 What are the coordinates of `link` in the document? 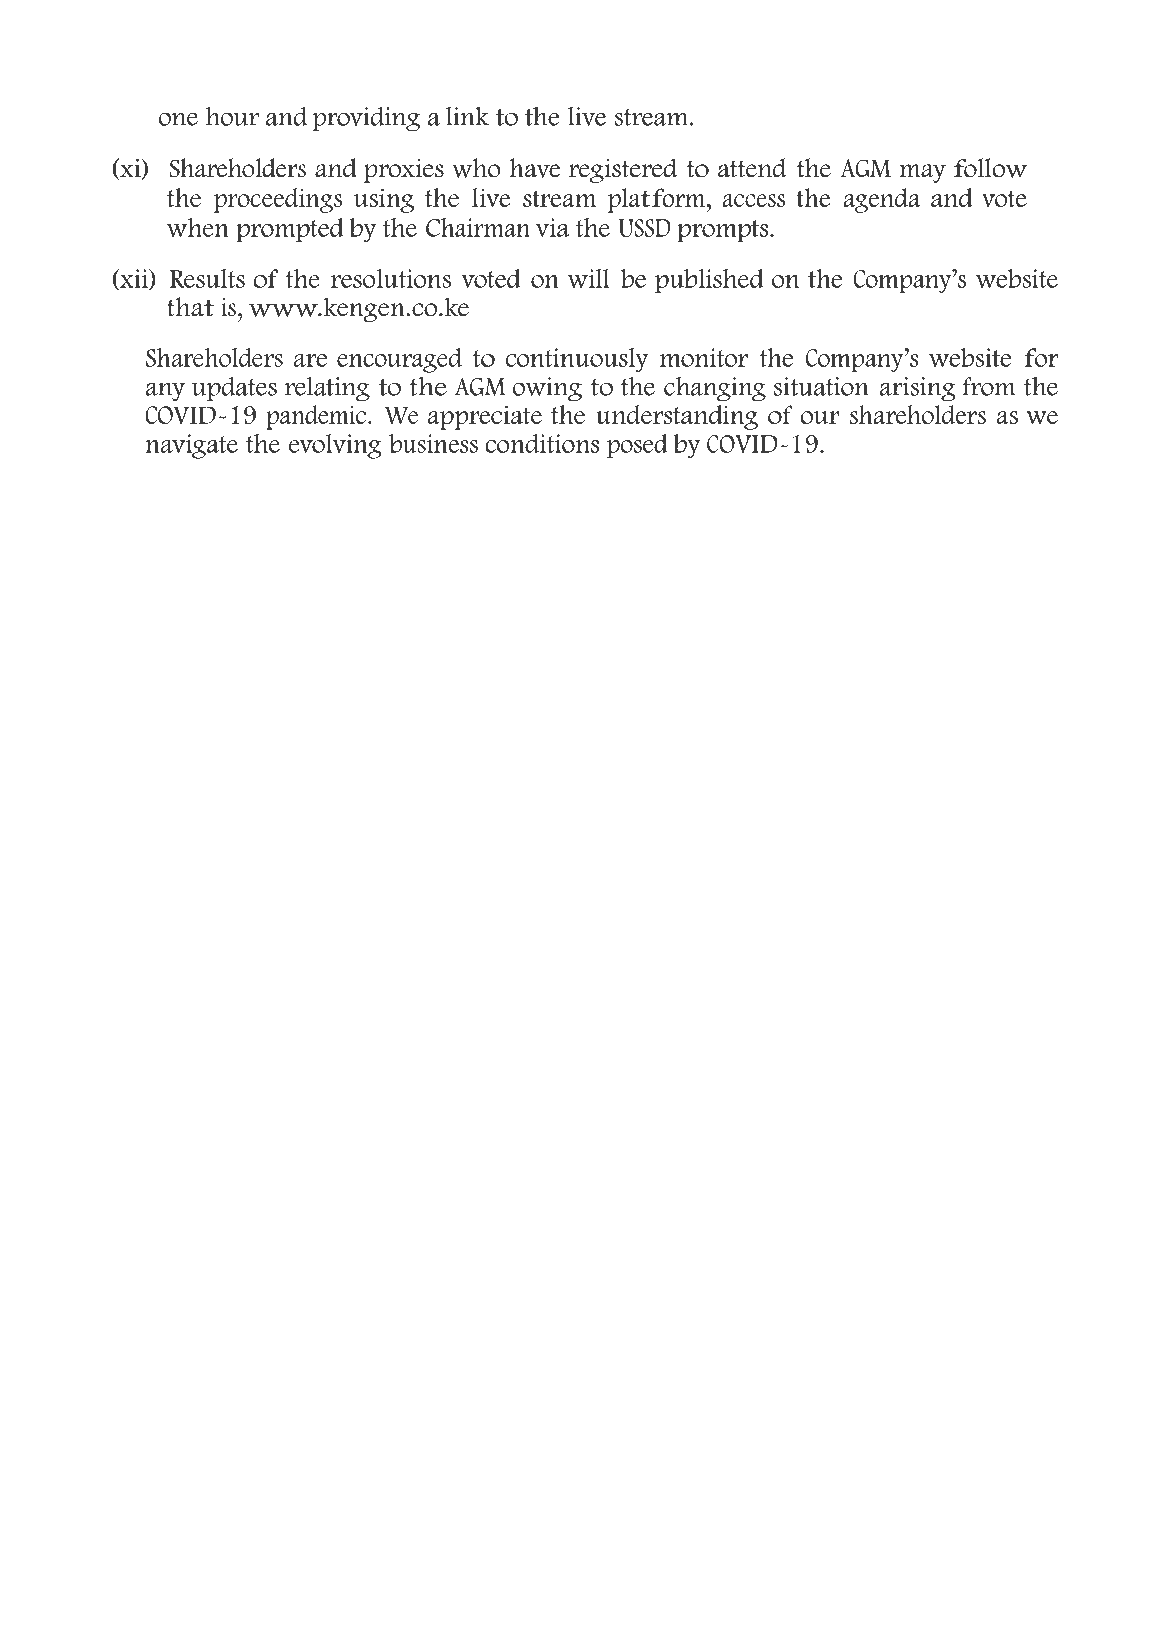 It's located at (467, 116).
